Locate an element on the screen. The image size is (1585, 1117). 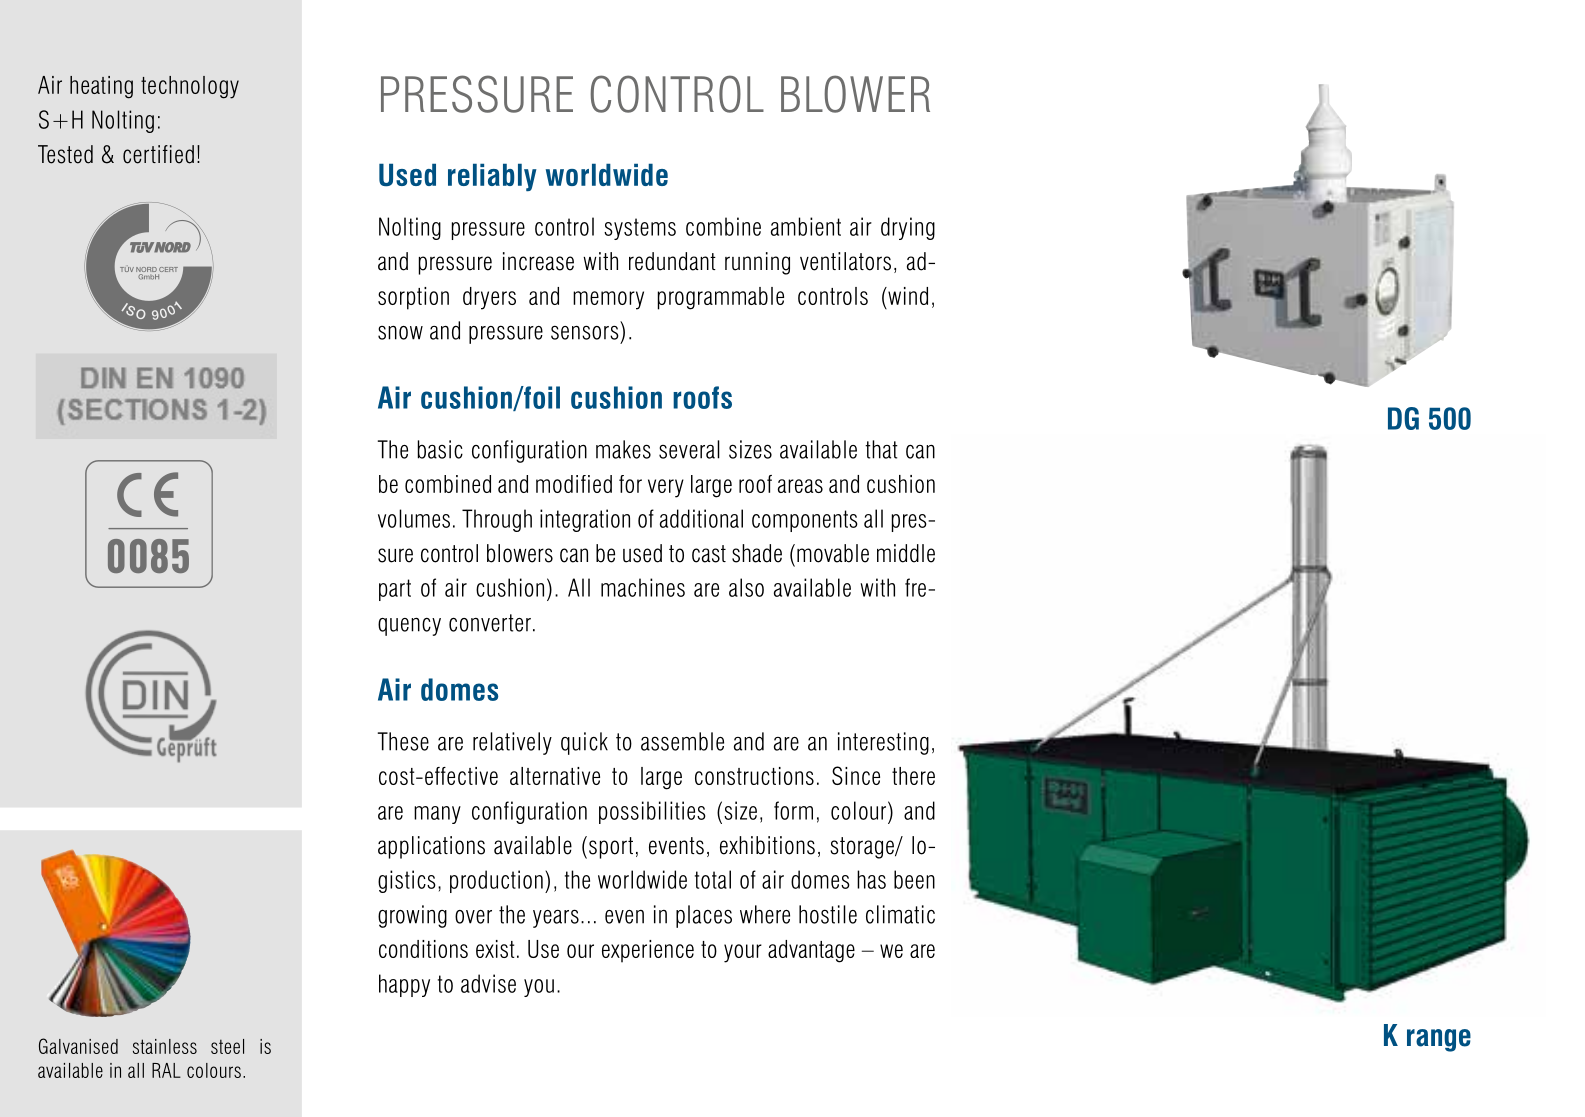
drying is located at coordinates (908, 228).
